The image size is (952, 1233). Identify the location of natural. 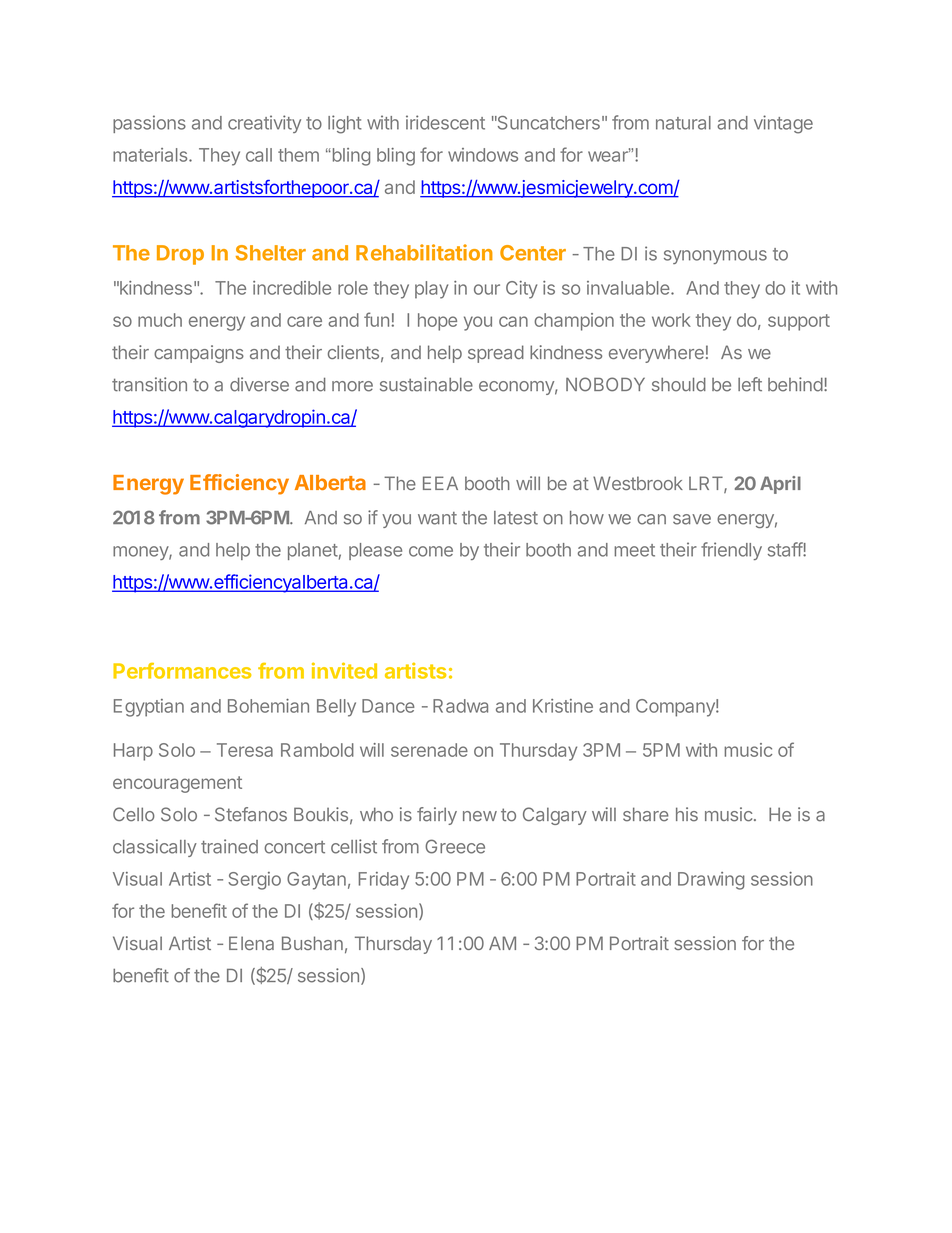
(683, 123).
